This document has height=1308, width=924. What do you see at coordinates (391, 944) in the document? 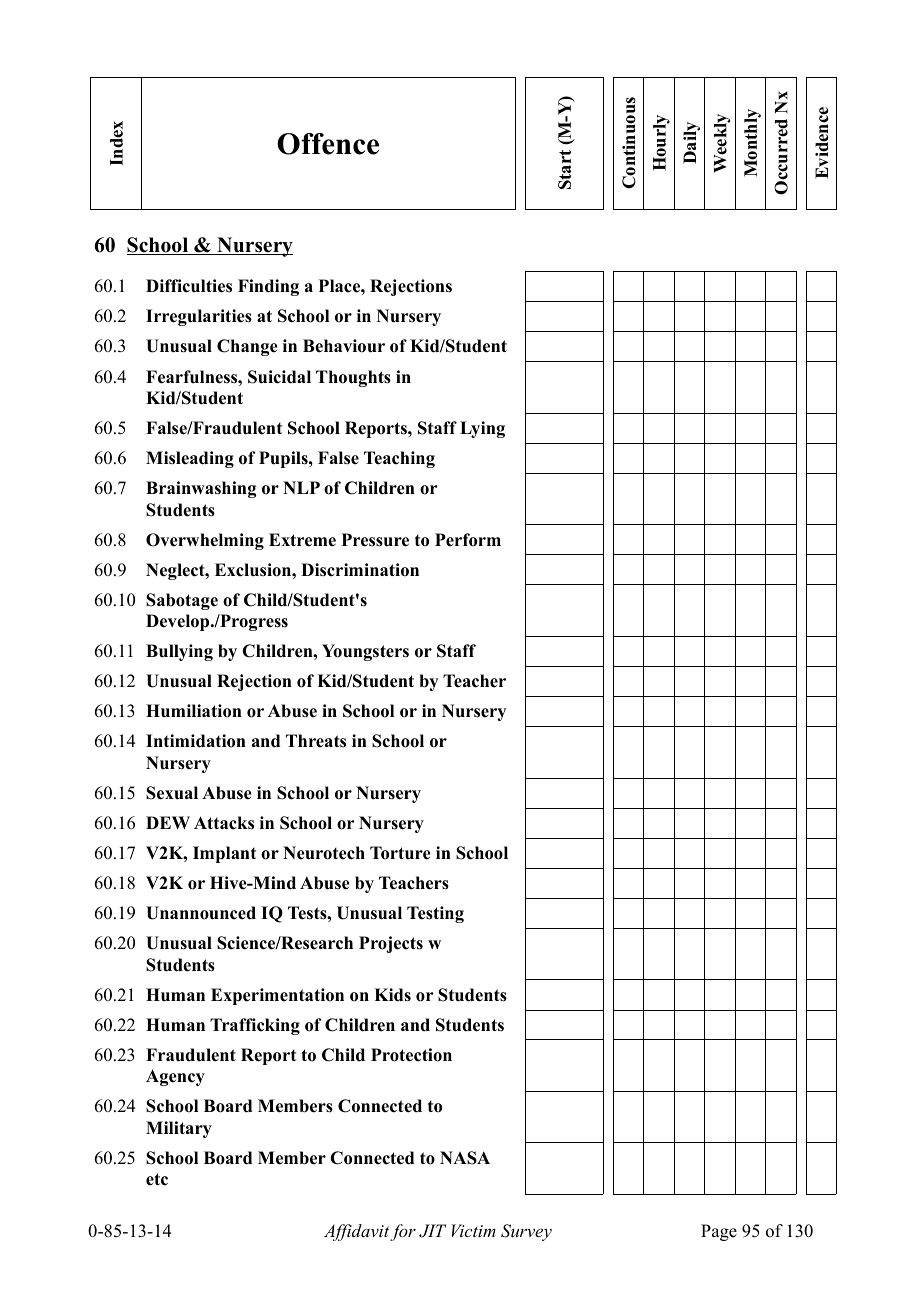
I see `Projects` at bounding box center [391, 944].
